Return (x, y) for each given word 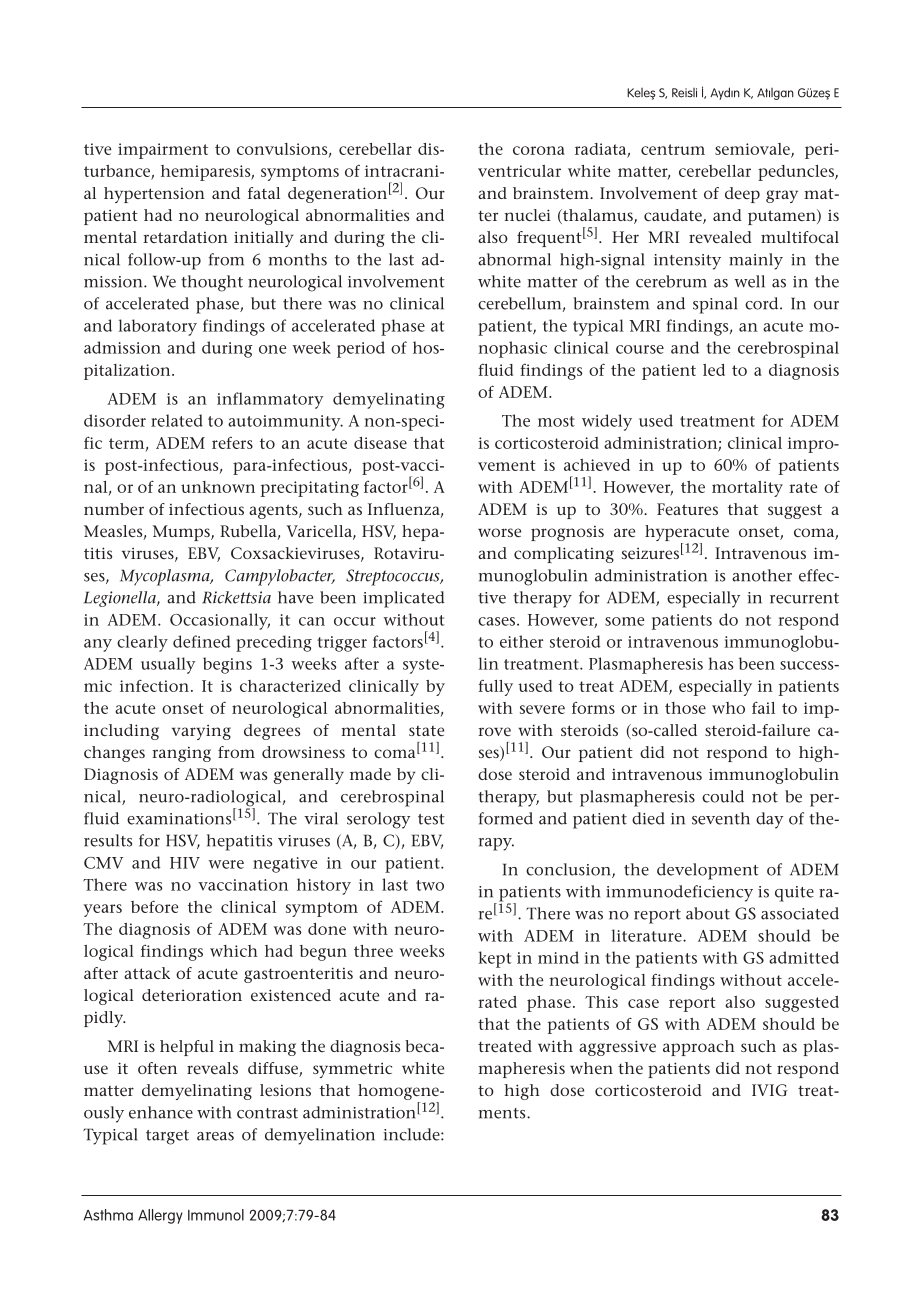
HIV (185, 863)
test (431, 819)
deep (742, 195)
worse (499, 532)
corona (539, 150)
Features (687, 509)
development (708, 871)
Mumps (182, 533)
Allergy (160, 1216)
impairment (163, 151)
